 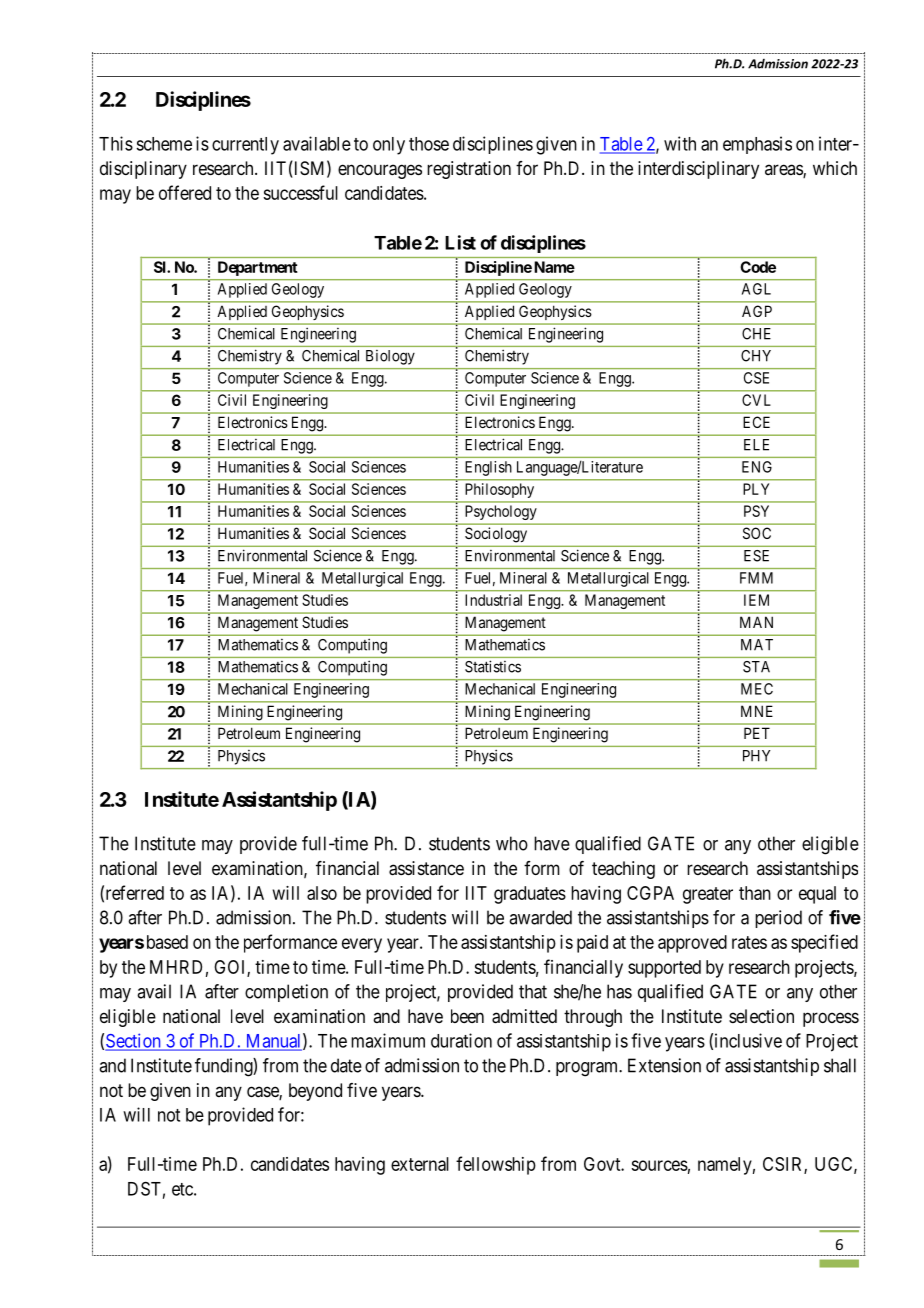 I want to click on offered, so click(x=185, y=192).
